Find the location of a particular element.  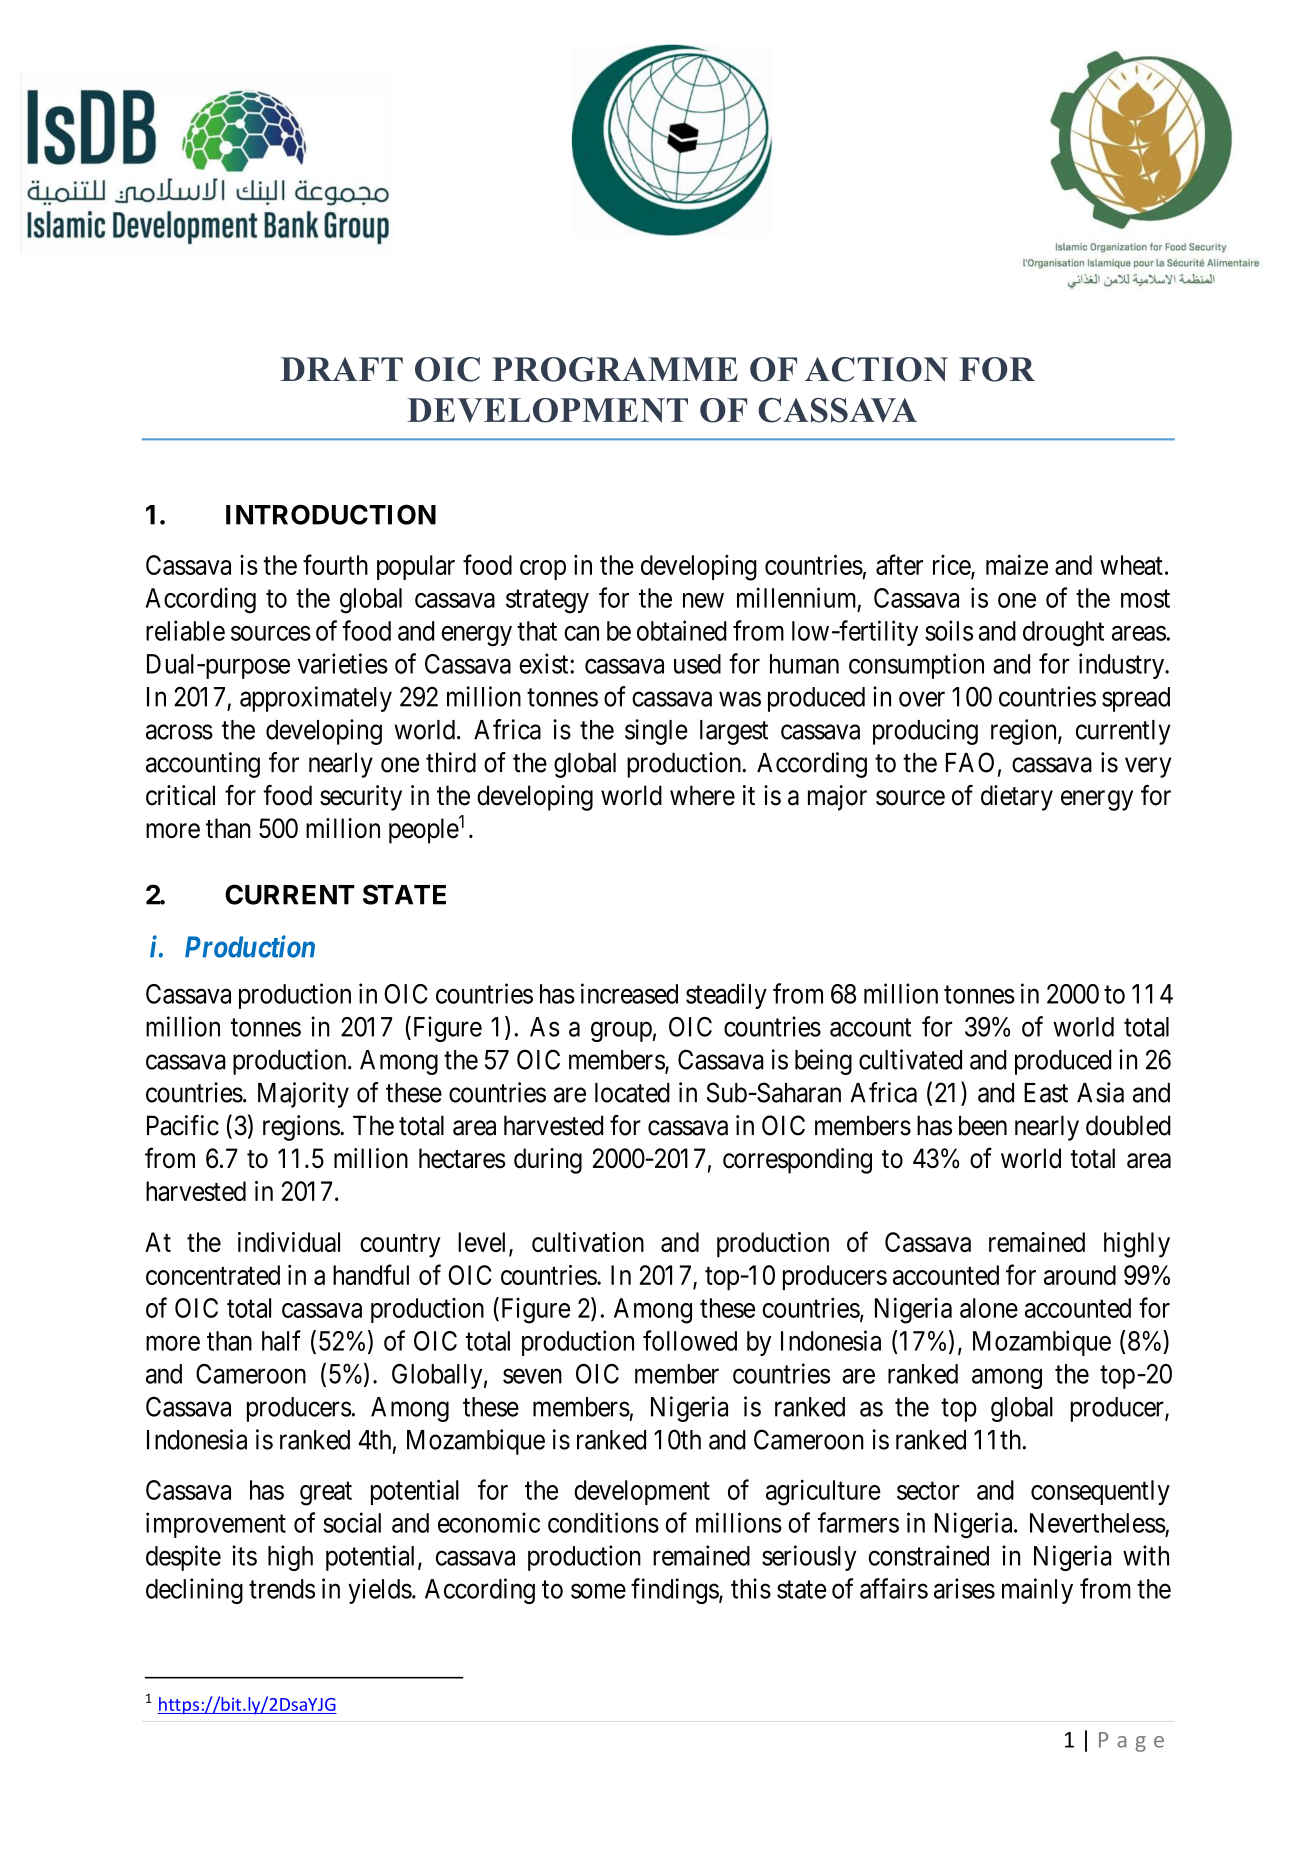

dietary is located at coordinates (1017, 798).
